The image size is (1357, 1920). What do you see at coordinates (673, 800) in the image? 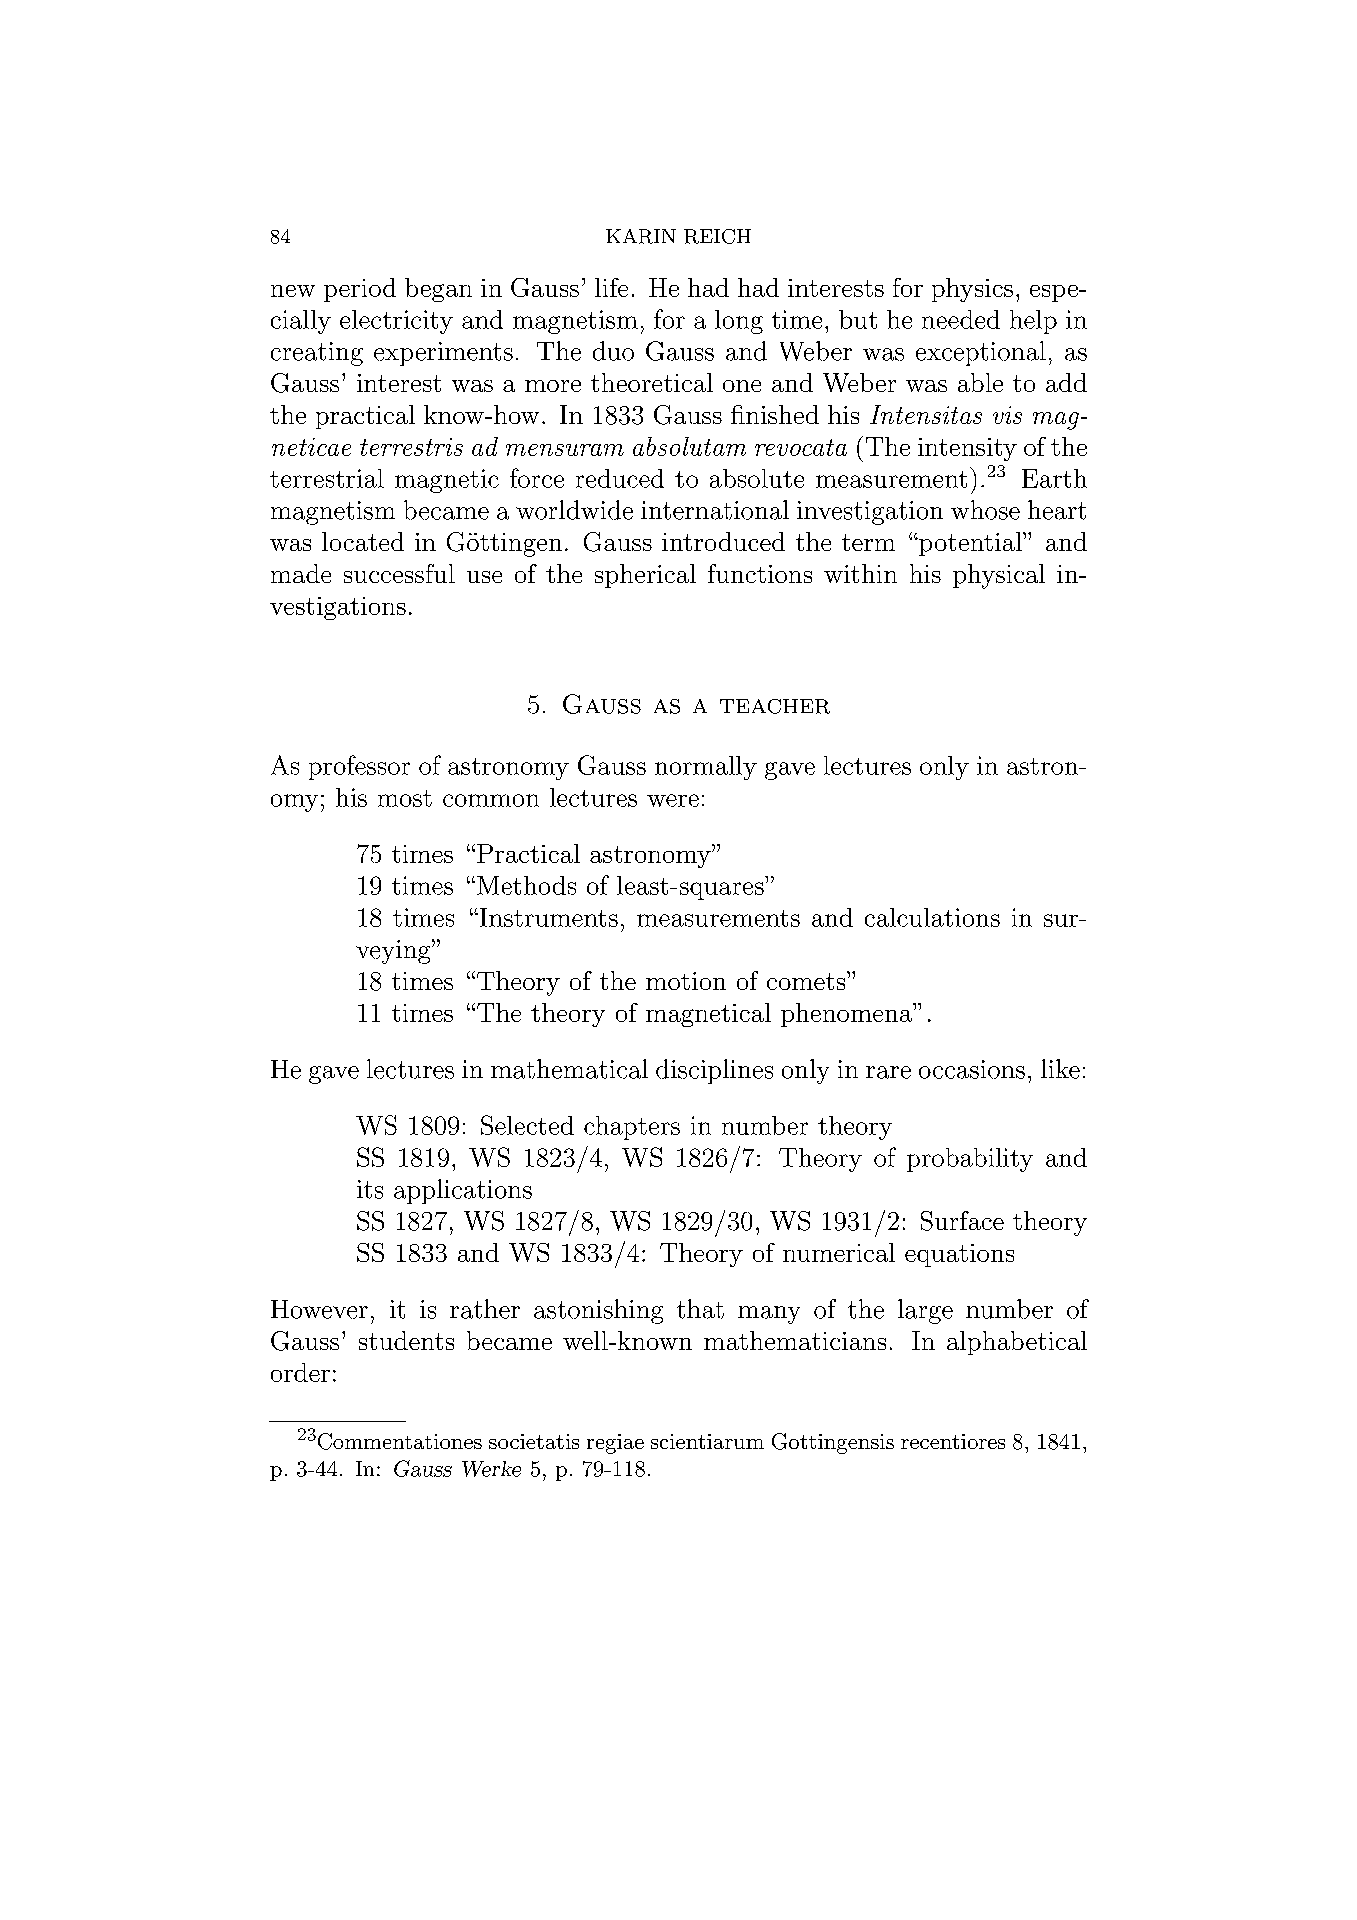
I see `were` at bounding box center [673, 800].
